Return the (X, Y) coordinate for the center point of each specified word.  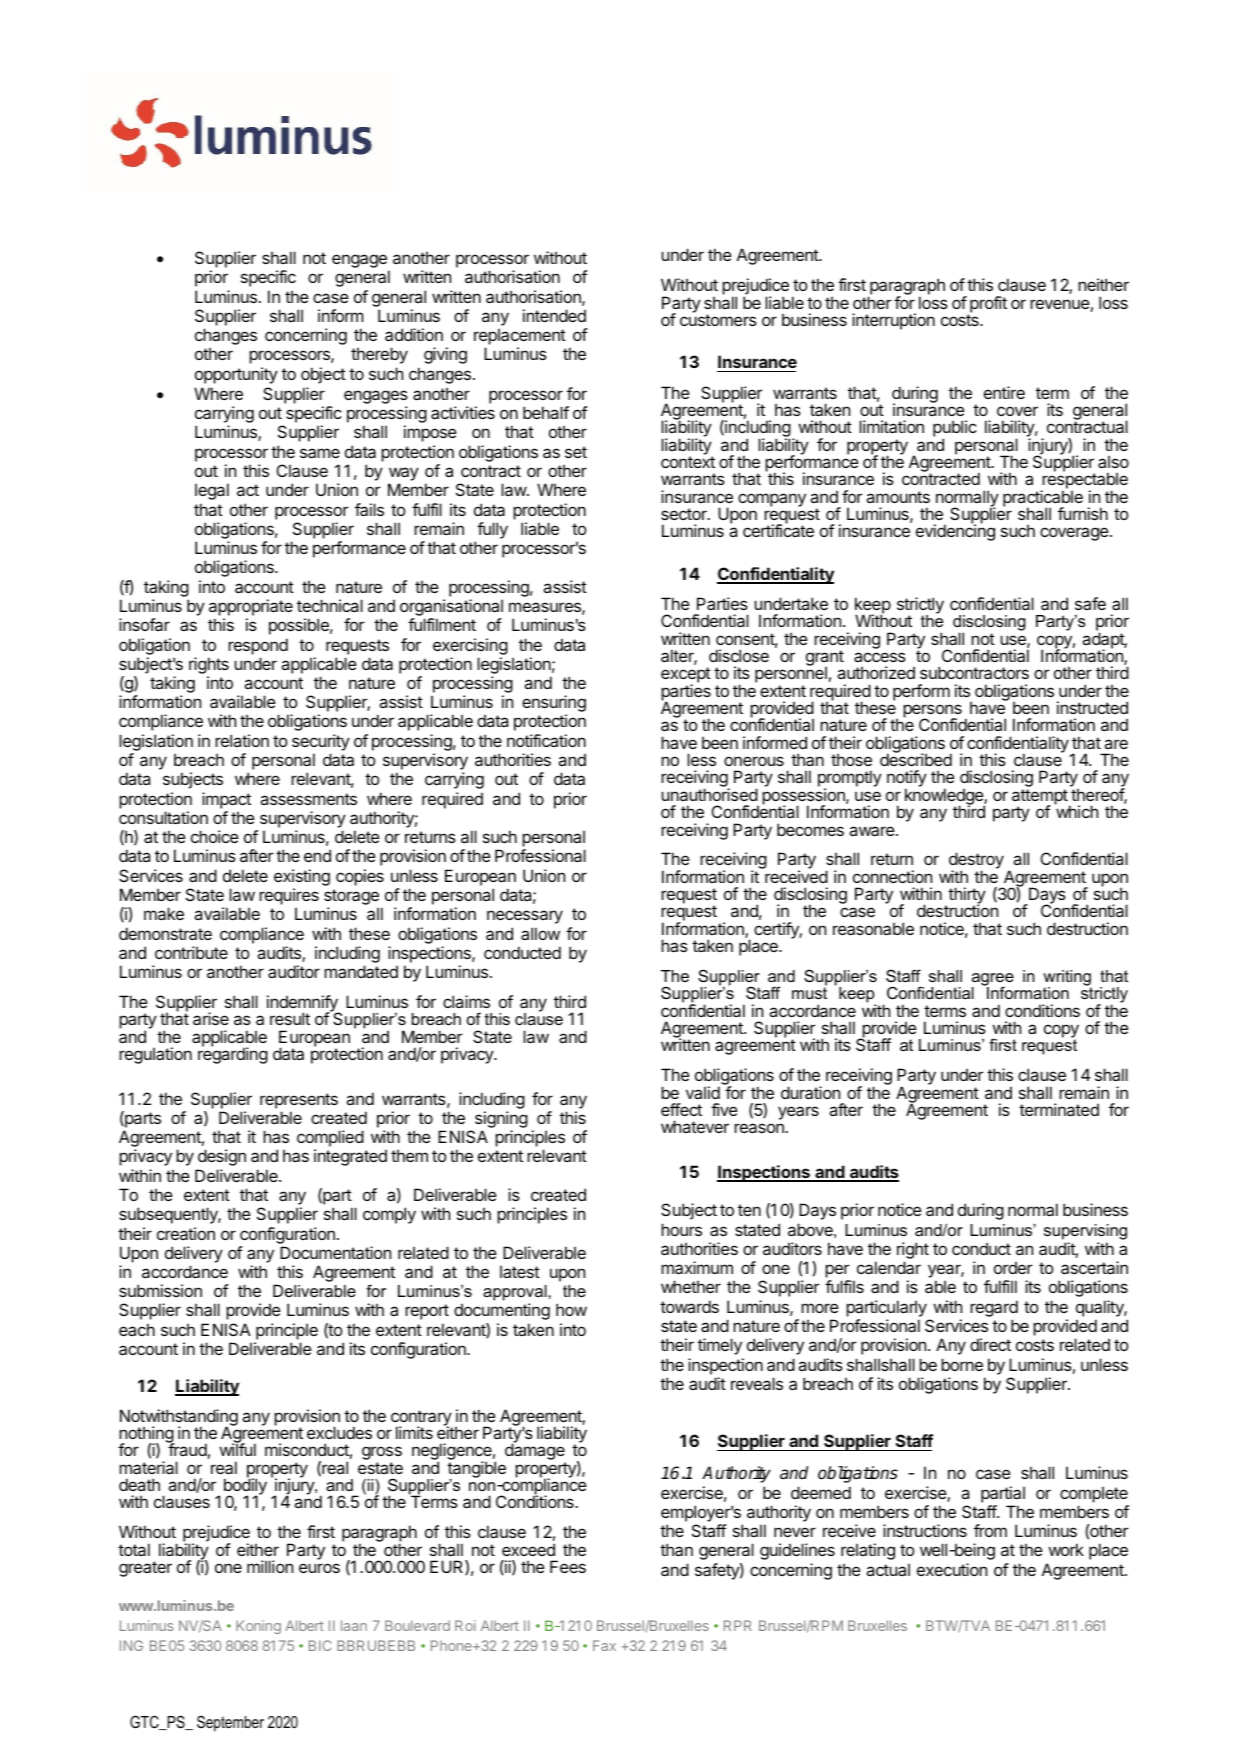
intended (554, 315)
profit (987, 305)
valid (703, 1092)
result (290, 1018)
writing (1067, 979)
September (230, 1723)
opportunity (236, 375)
